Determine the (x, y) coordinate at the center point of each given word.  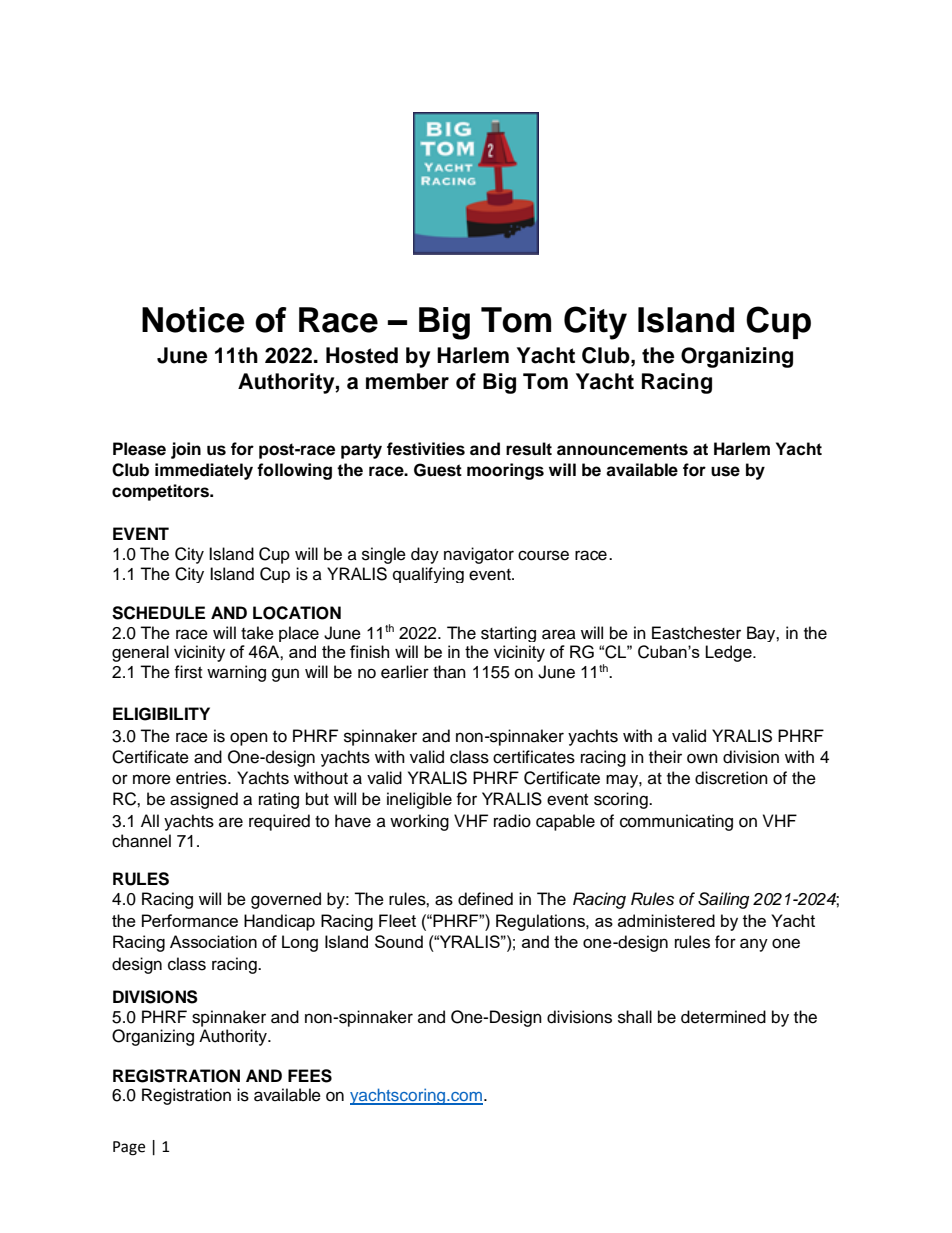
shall (635, 1017)
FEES (310, 1076)
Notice (193, 320)
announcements (622, 449)
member (407, 381)
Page (129, 1148)
